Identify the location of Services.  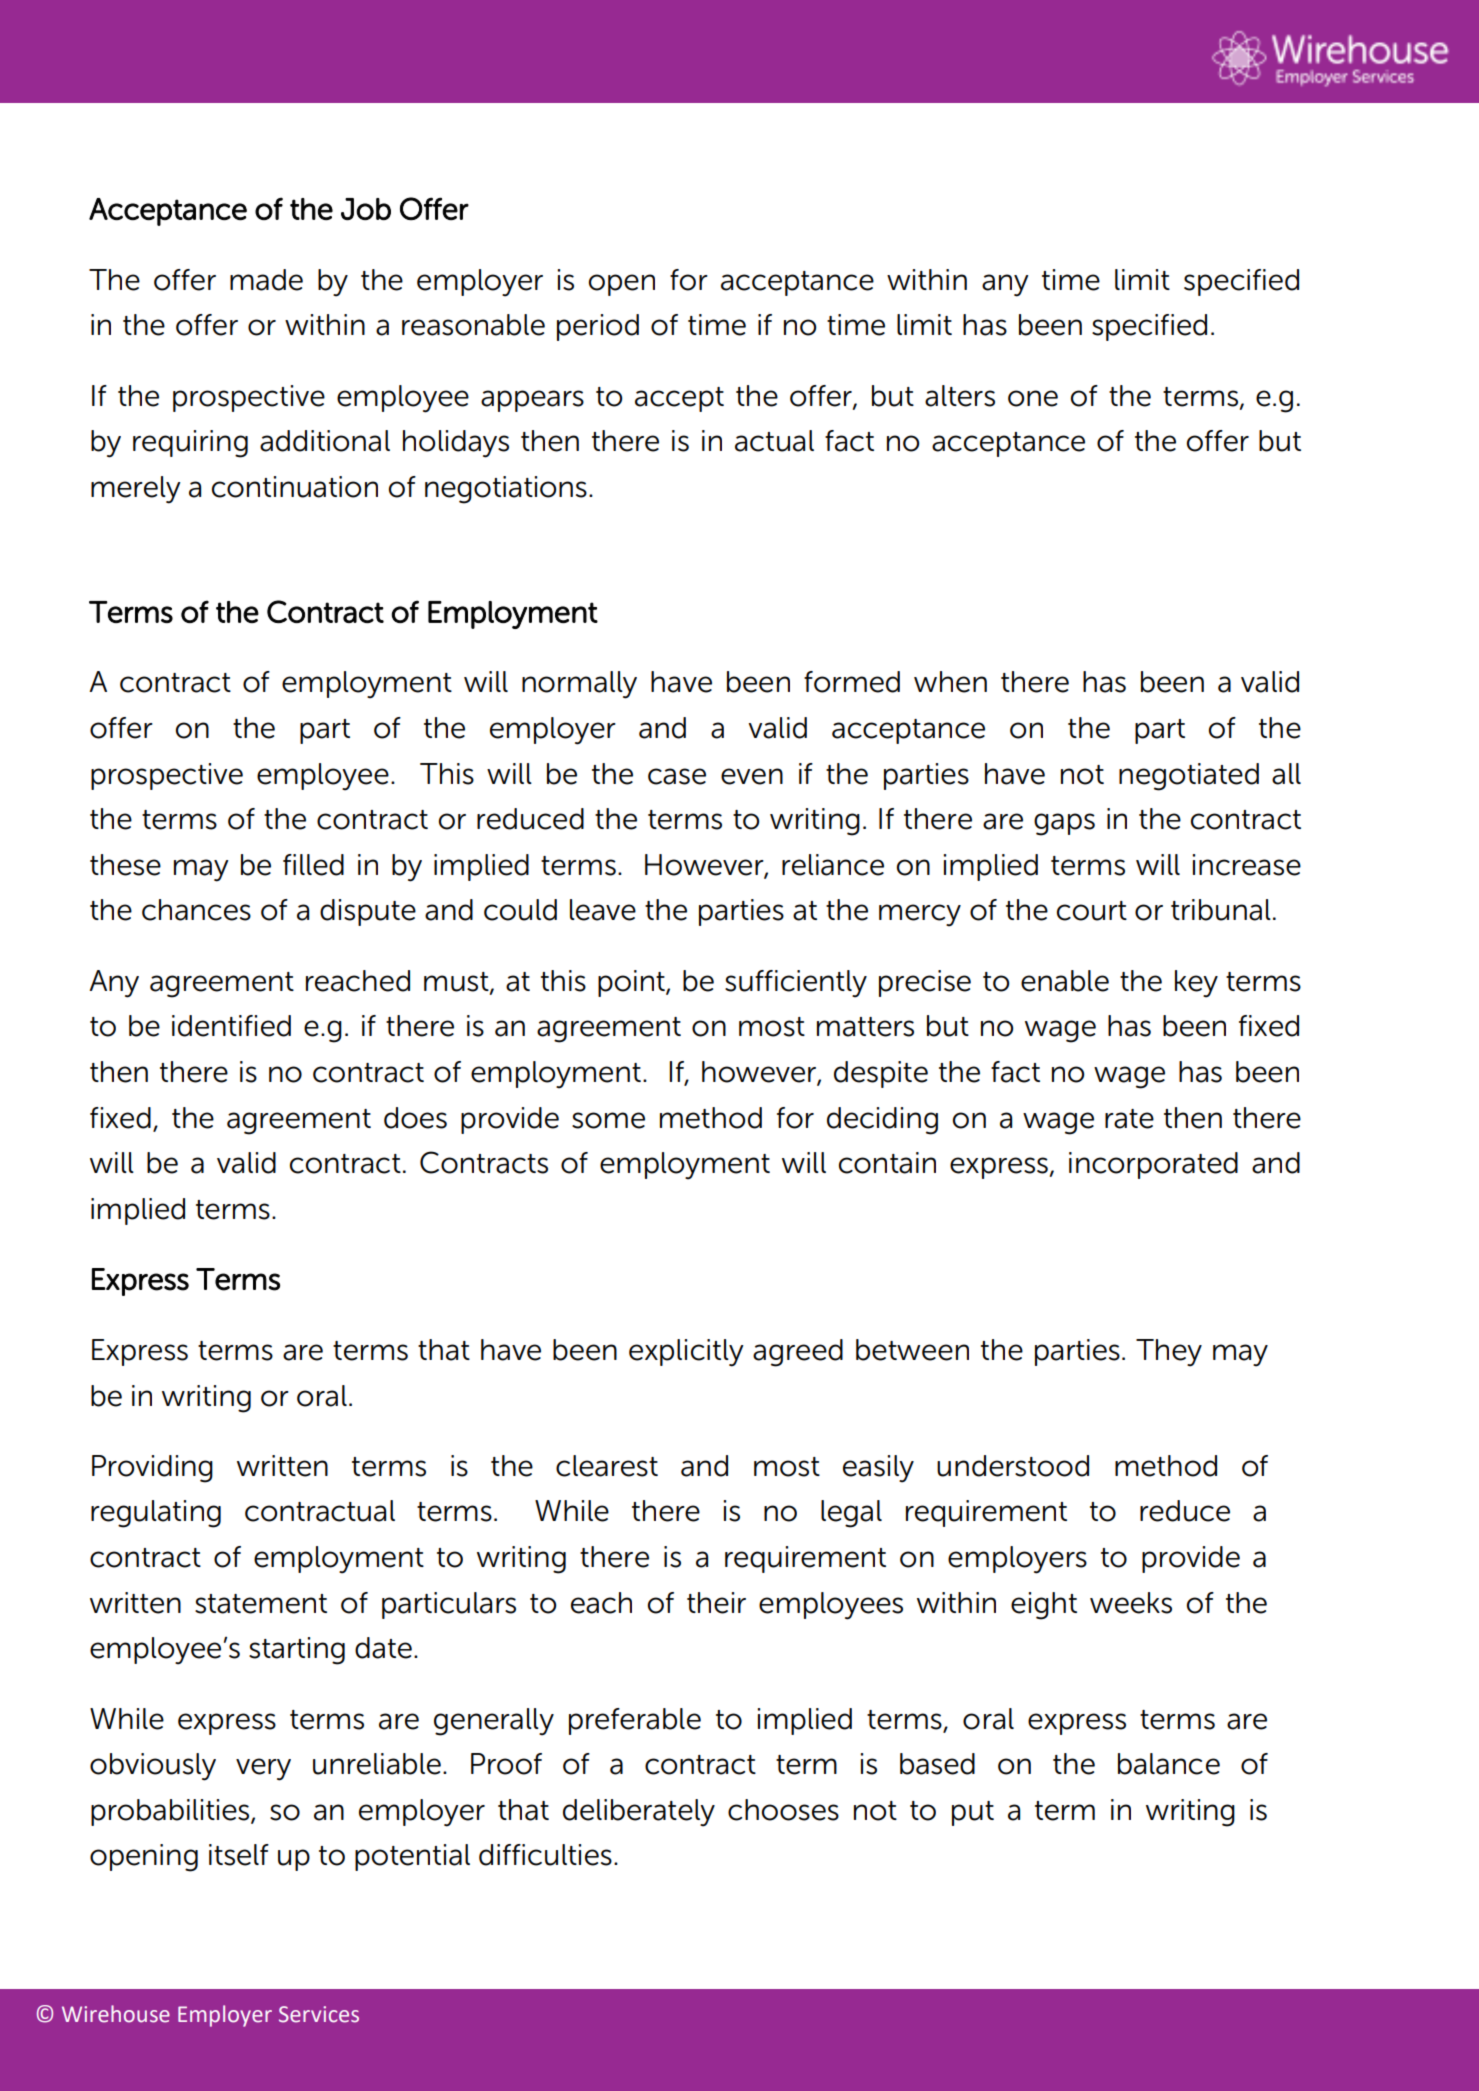
(319, 2014).
